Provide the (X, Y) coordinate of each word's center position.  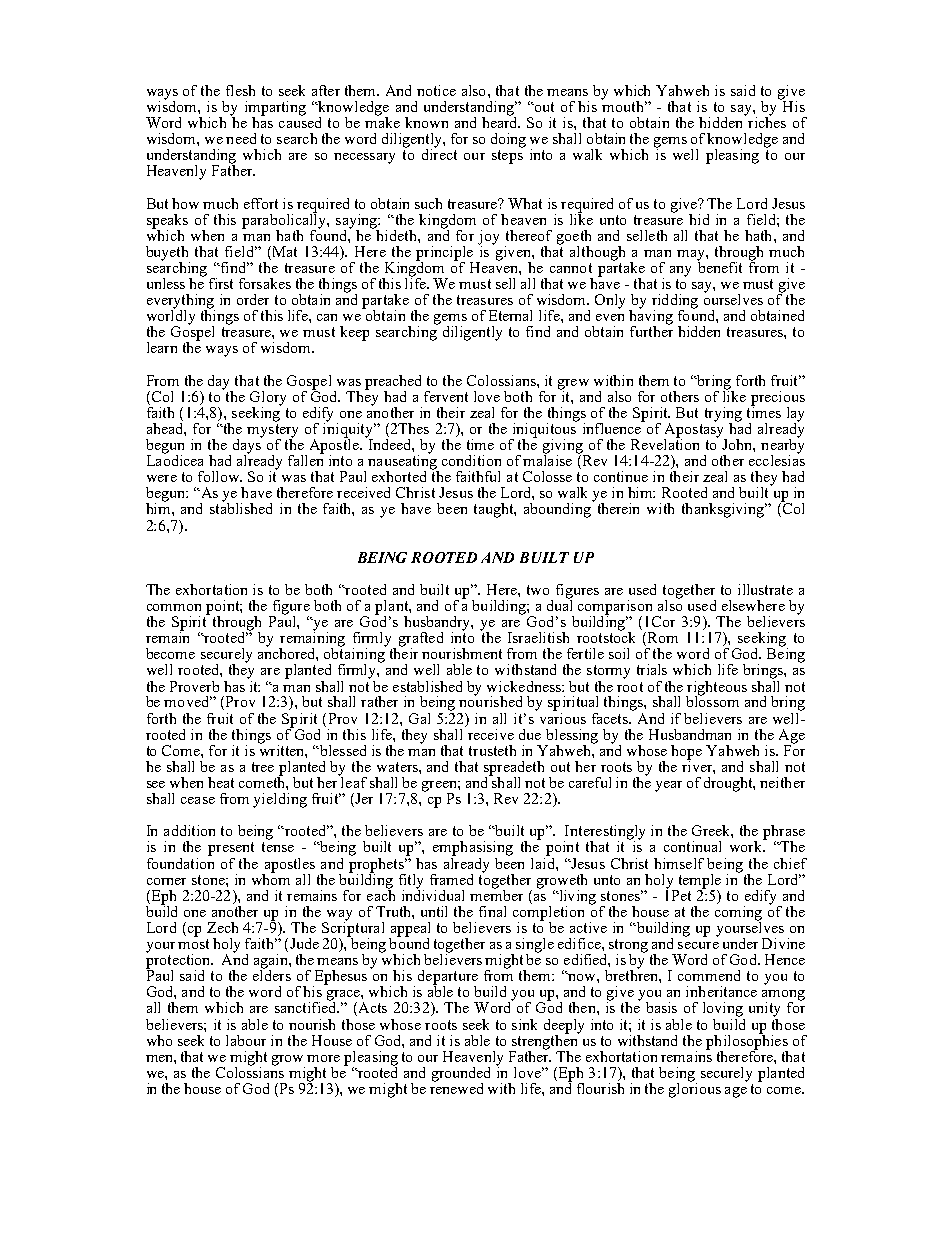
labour (246, 1040)
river (698, 766)
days (246, 446)
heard (501, 121)
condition (471, 460)
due (530, 734)
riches (766, 121)
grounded (461, 1075)
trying (723, 415)
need (241, 138)
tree (263, 767)
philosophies (747, 1042)
